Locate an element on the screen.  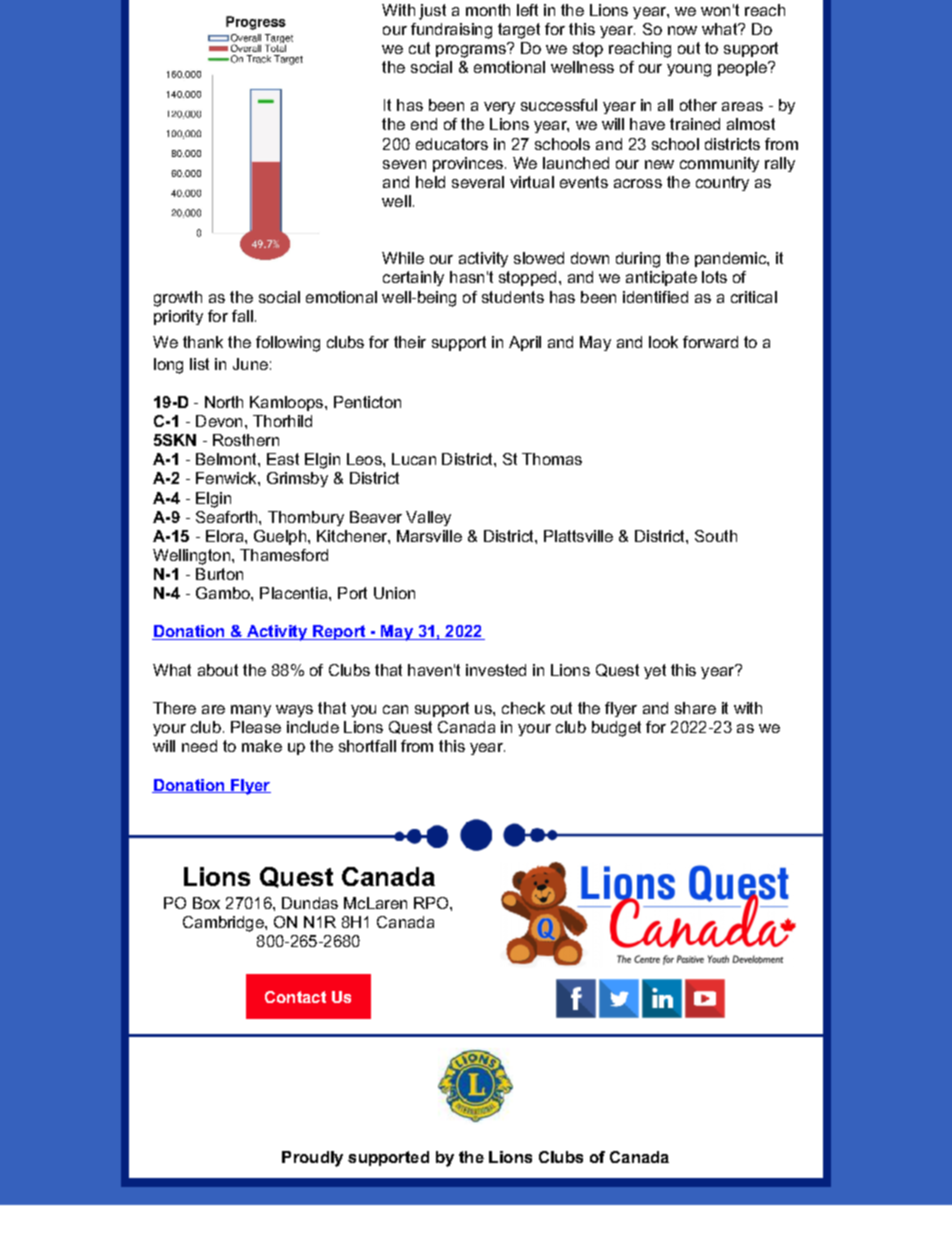
students is located at coordinates (513, 297).
